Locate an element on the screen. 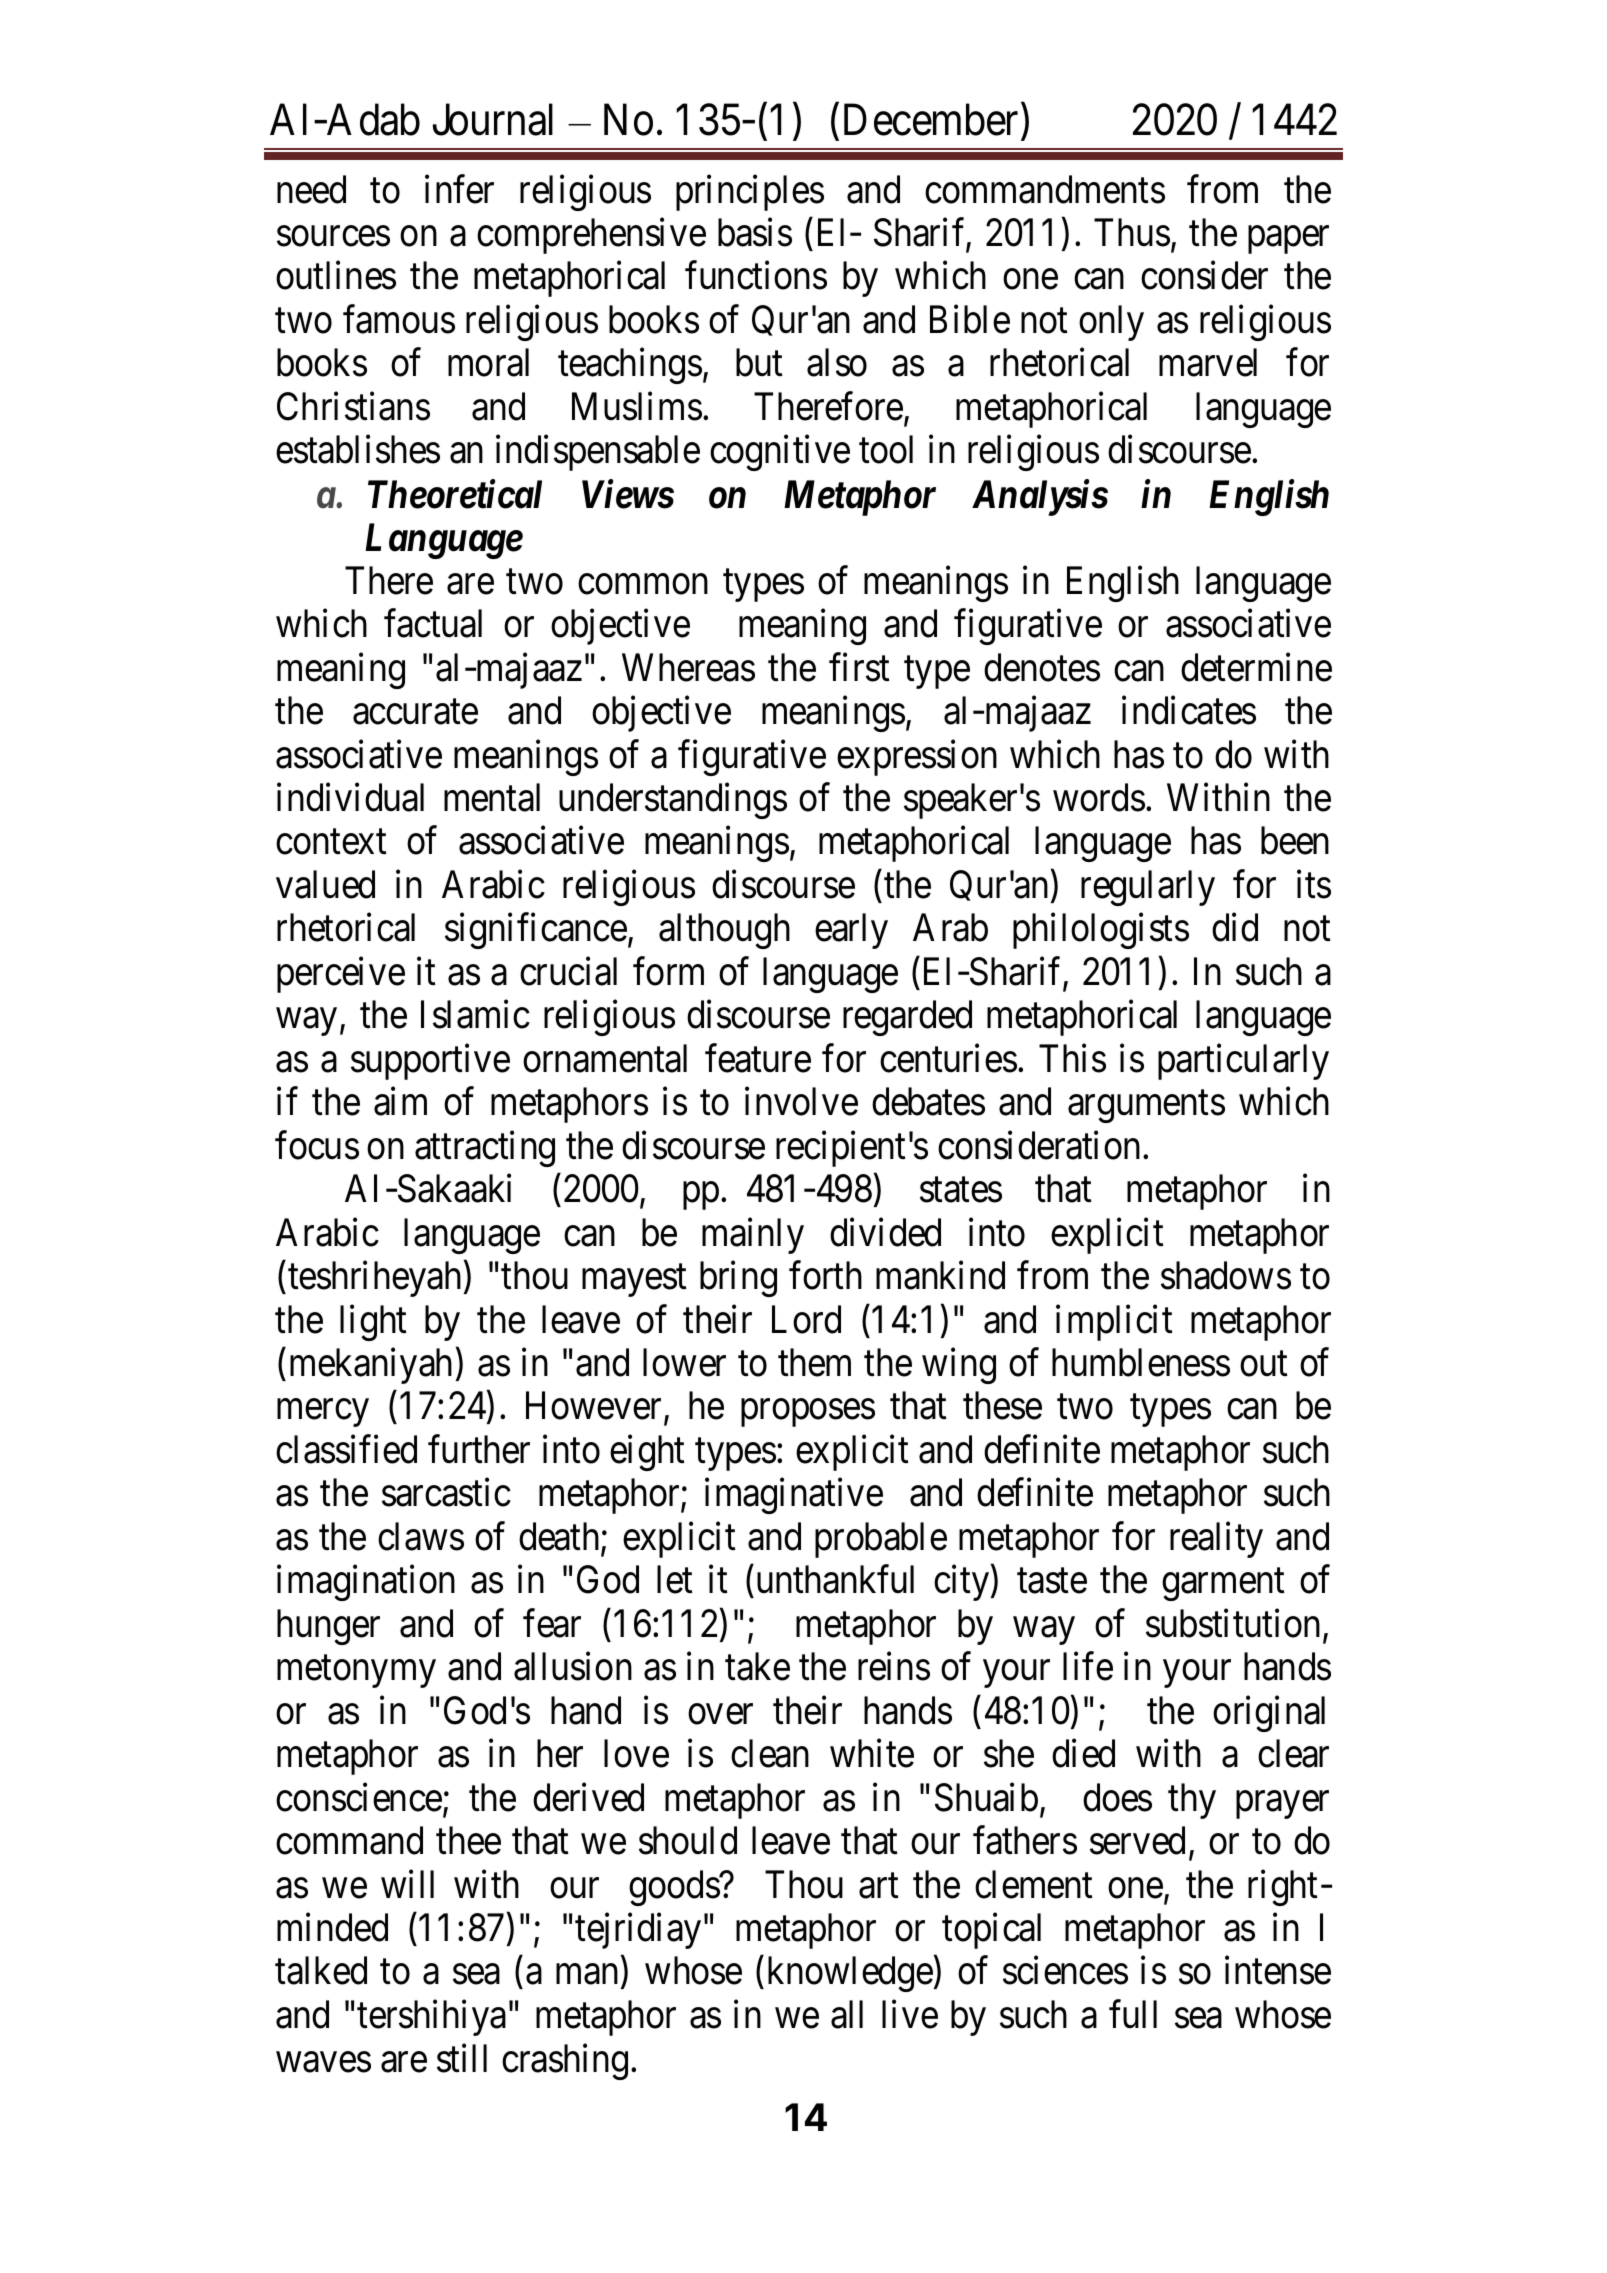 This screenshot has height=2273, width=1607. reality is located at coordinates (1216, 1540).
